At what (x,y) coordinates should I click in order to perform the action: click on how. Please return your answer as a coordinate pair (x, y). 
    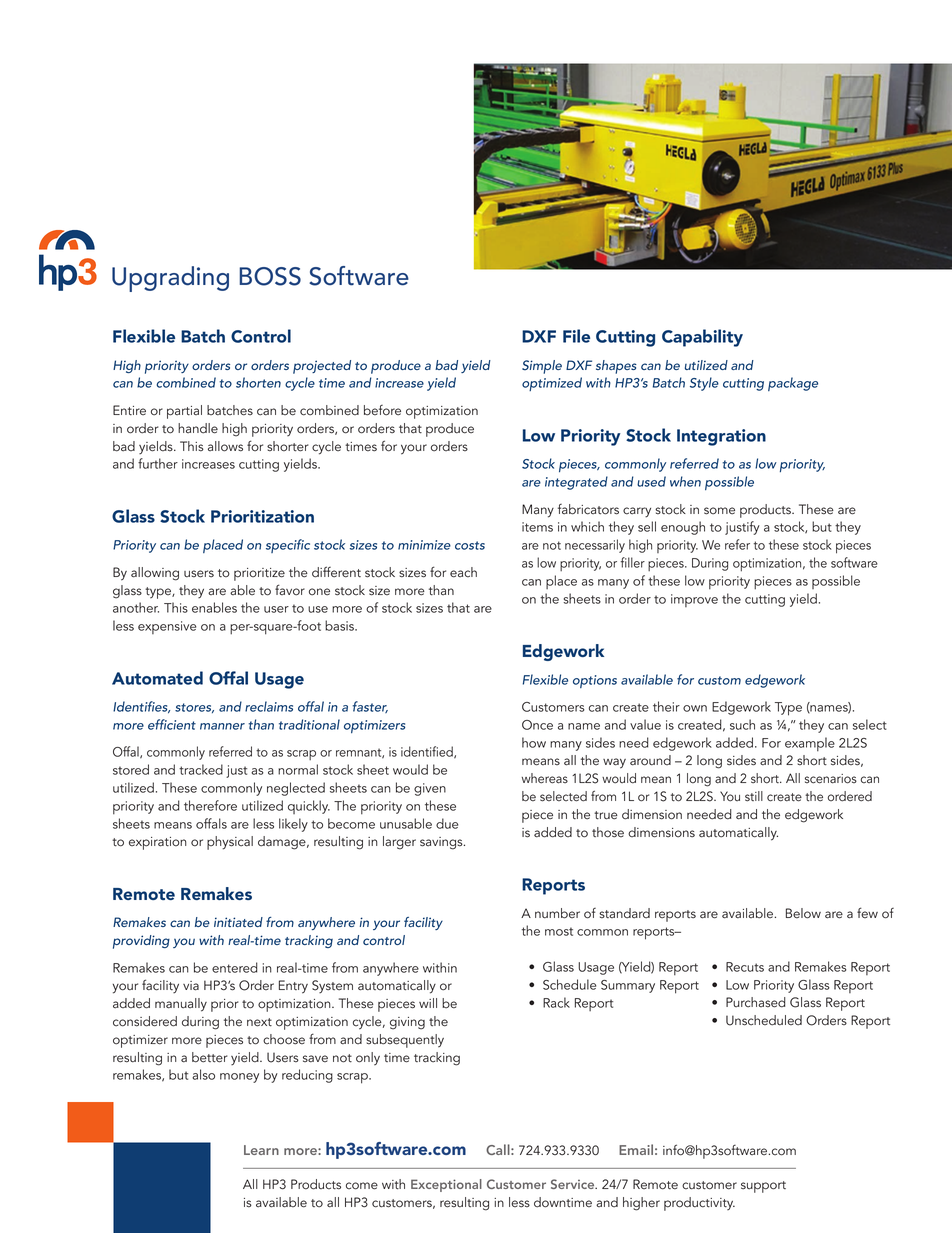
    Looking at the image, I should click on (534, 742).
